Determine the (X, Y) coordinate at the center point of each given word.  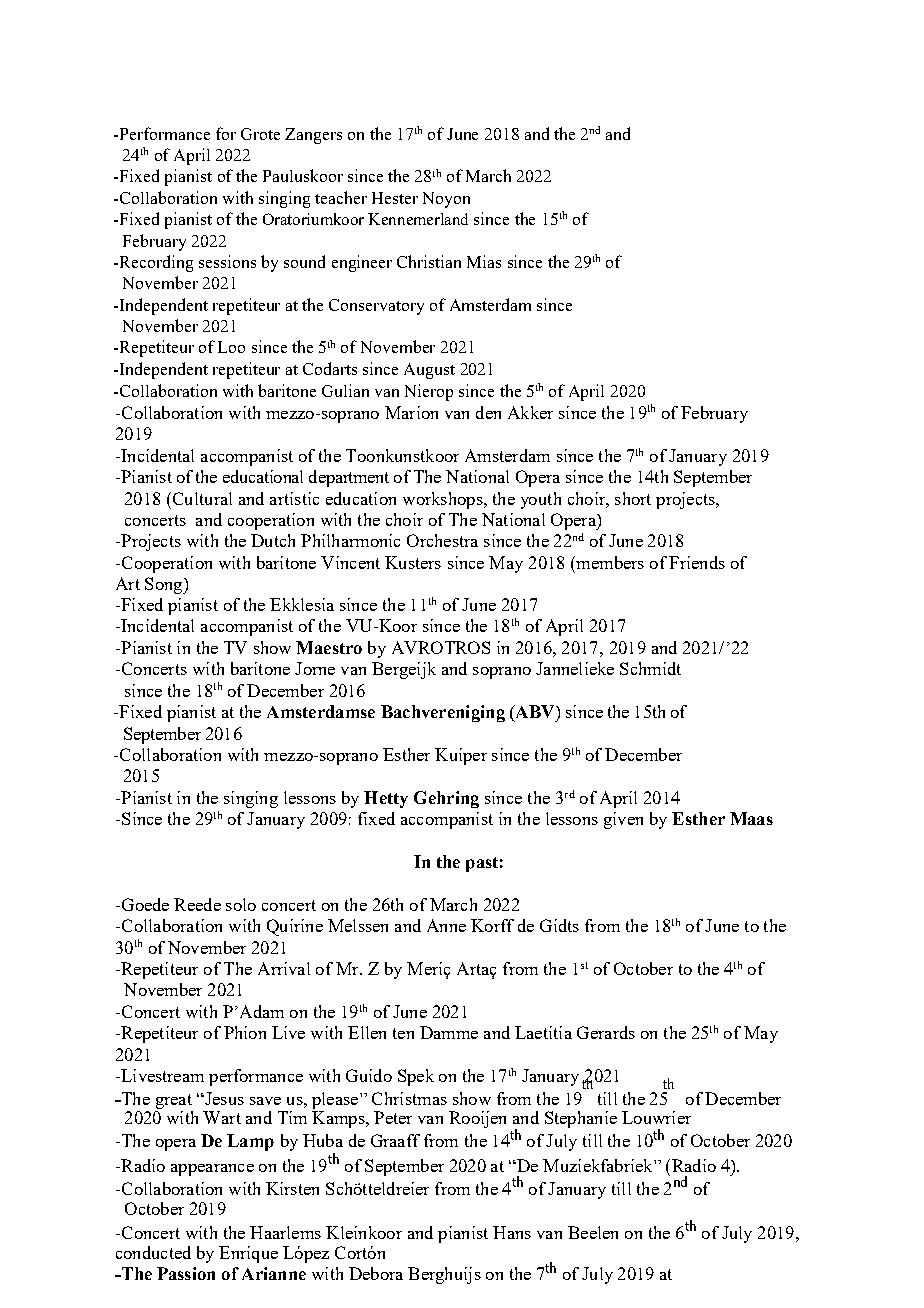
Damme (449, 1032)
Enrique (248, 1254)
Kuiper (461, 756)
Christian (429, 261)
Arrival (284, 968)
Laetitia (543, 1032)
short (633, 498)
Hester (395, 198)
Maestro (329, 647)
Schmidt (650, 668)
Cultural (201, 498)
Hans (512, 1232)
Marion (411, 412)
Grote (260, 134)
